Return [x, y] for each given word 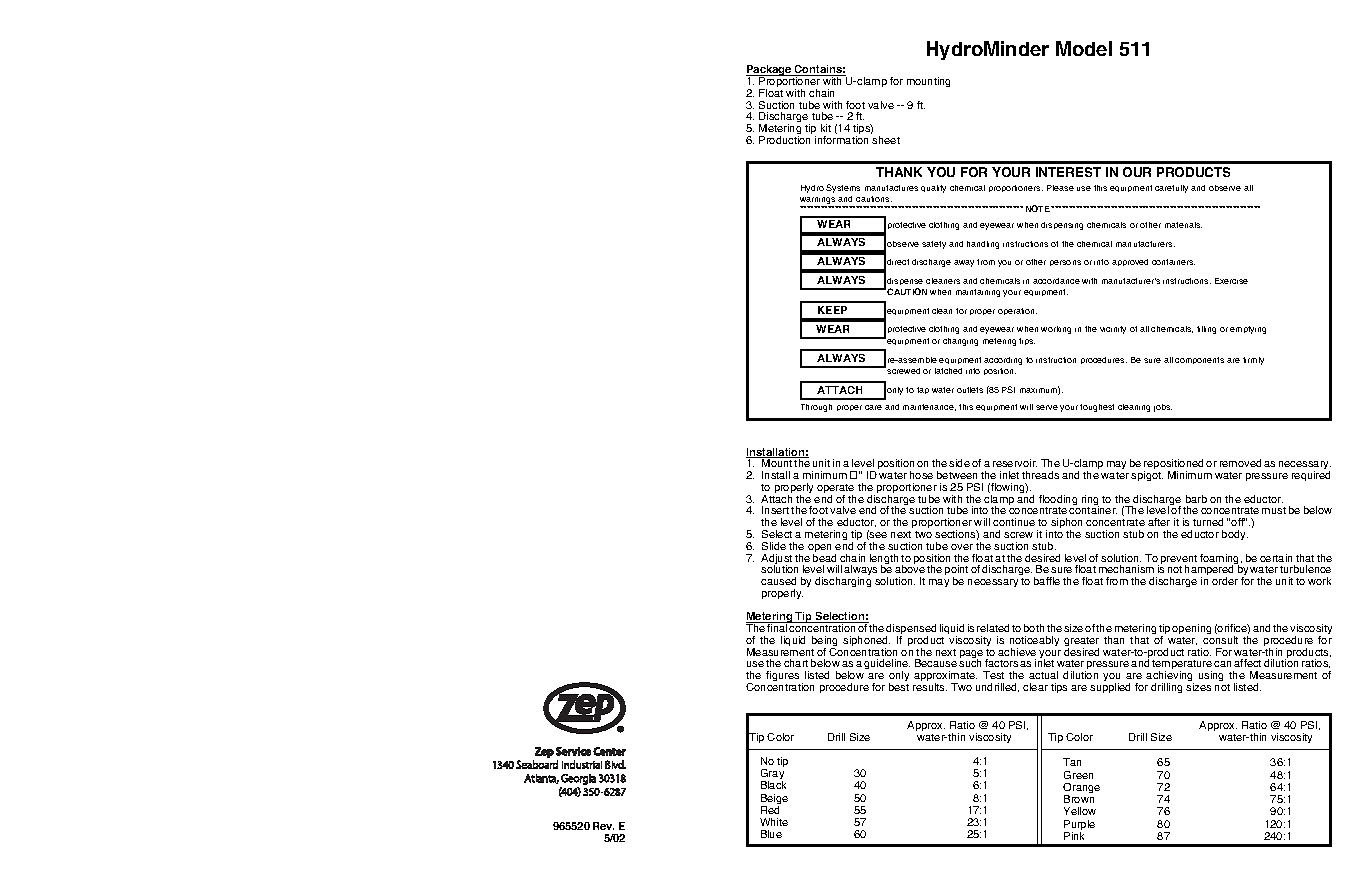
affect [1247, 663]
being [824, 642]
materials [1183, 225]
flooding [1058, 501]
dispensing [1062, 226]
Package [770, 72]
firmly [1253, 361]
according [1003, 361]
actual [1043, 675]
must [1274, 510]
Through [816, 408]
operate [835, 490]
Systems [843, 188]
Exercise [1231, 281]
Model [1084, 48]
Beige [774, 800]
